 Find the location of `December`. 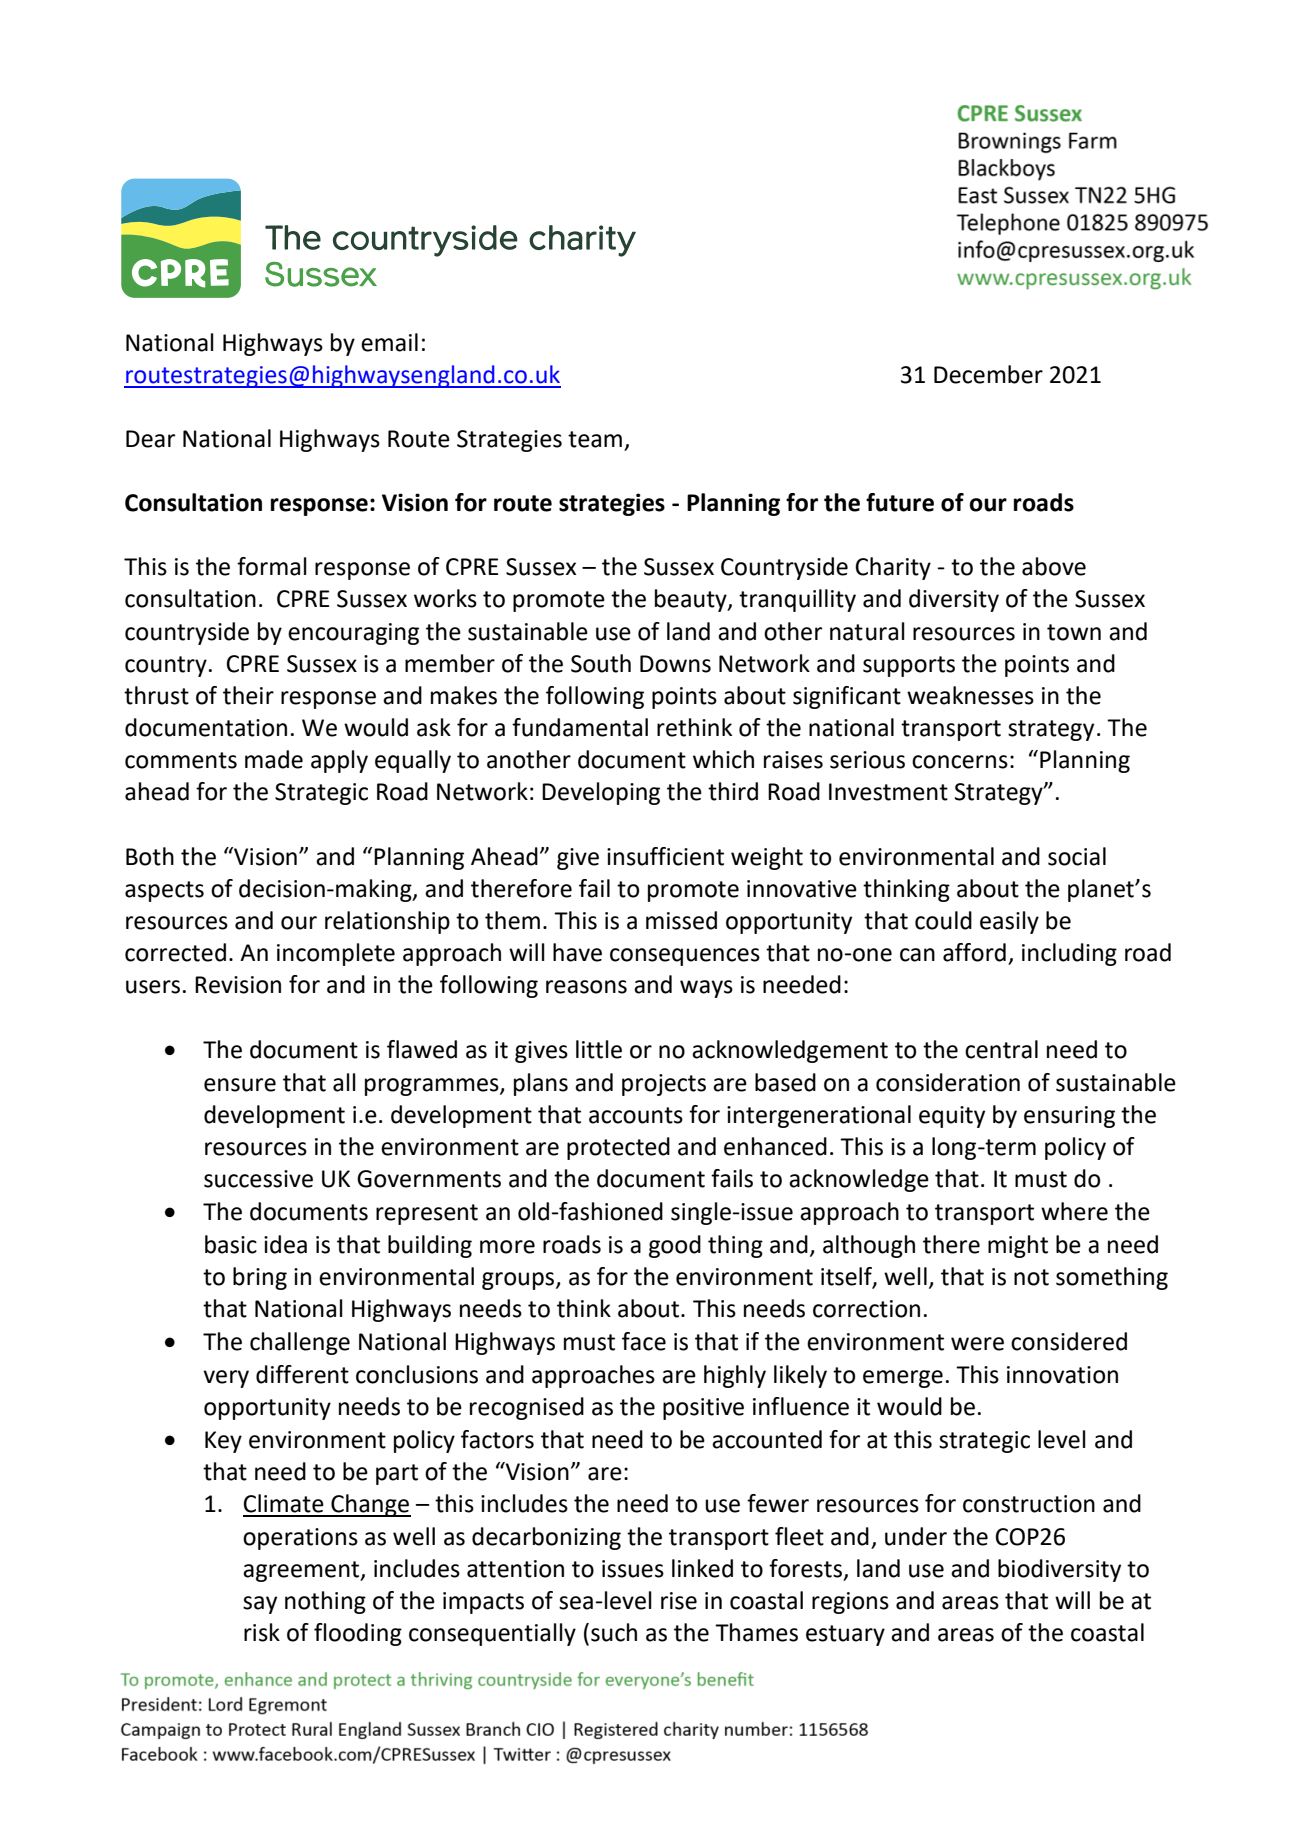

December is located at coordinates (988, 374).
